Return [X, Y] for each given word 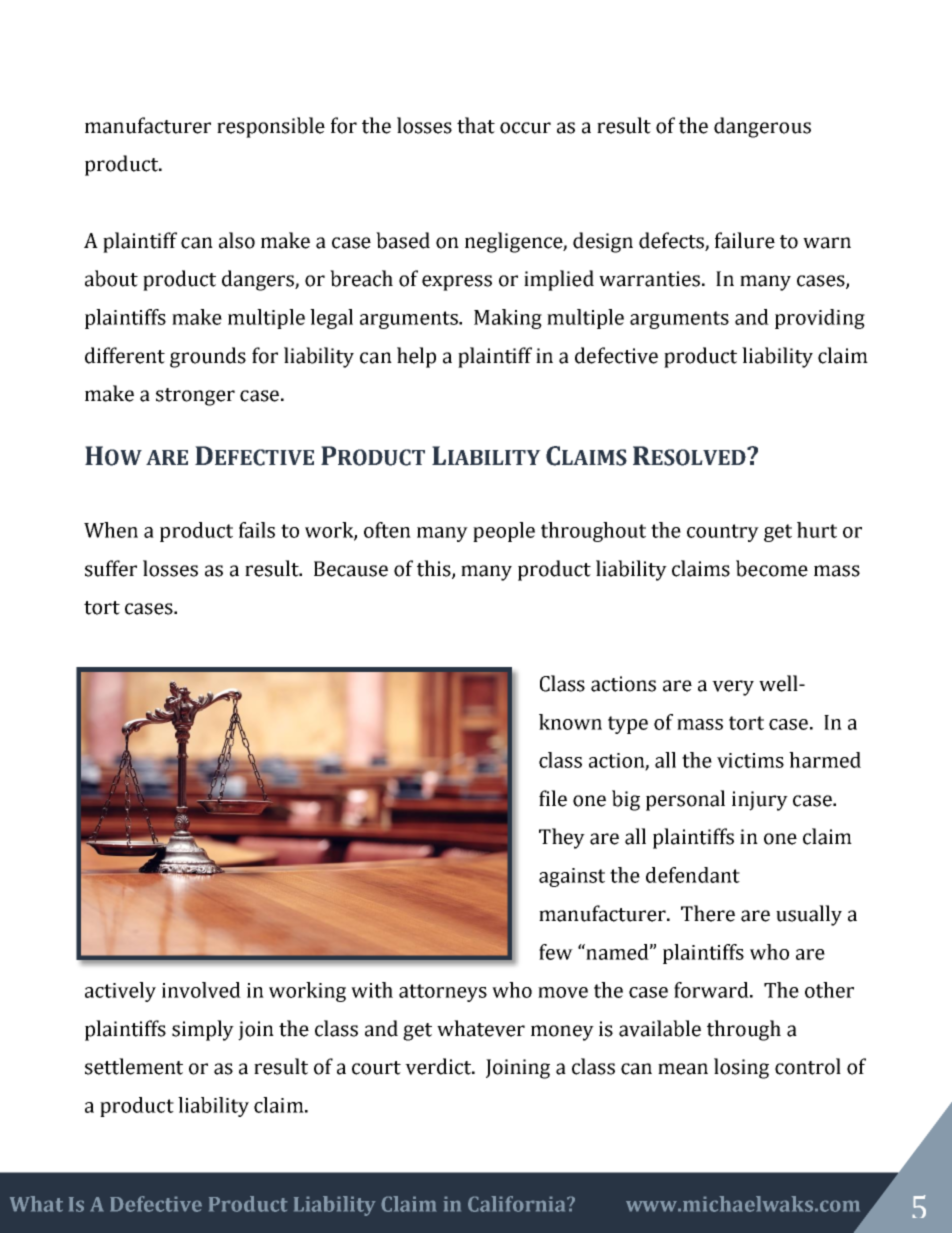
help [416, 357]
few [556, 952]
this [435, 569]
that [476, 125]
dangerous [762, 127]
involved [201, 990]
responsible [271, 127]
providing [820, 319]
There [708, 913]
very [733, 688]
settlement [134, 1066]
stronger [195, 397]
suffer [111, 568]
